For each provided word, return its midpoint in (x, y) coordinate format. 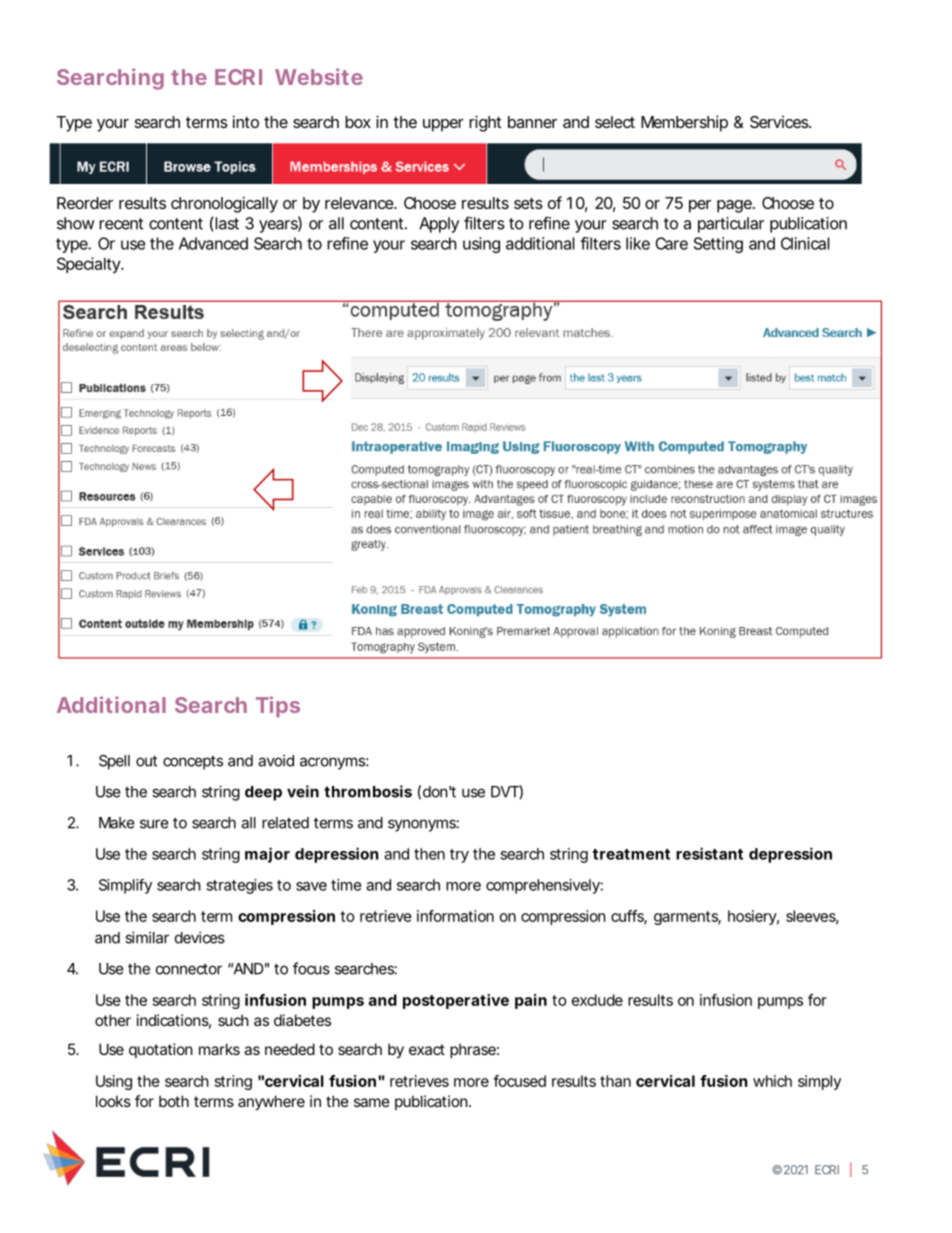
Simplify (125, 886)
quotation (161, 1050)
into (246, 121)
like (638, 243)
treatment (631, 854)
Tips (278, 707)
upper (443, 125)
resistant (709, 853)
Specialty (89, 265)
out (146, 761)
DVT (505, 791)
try (459, 856)
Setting (718, 245)
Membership (684, 123)
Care (671, 243)
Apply (439, 225)
